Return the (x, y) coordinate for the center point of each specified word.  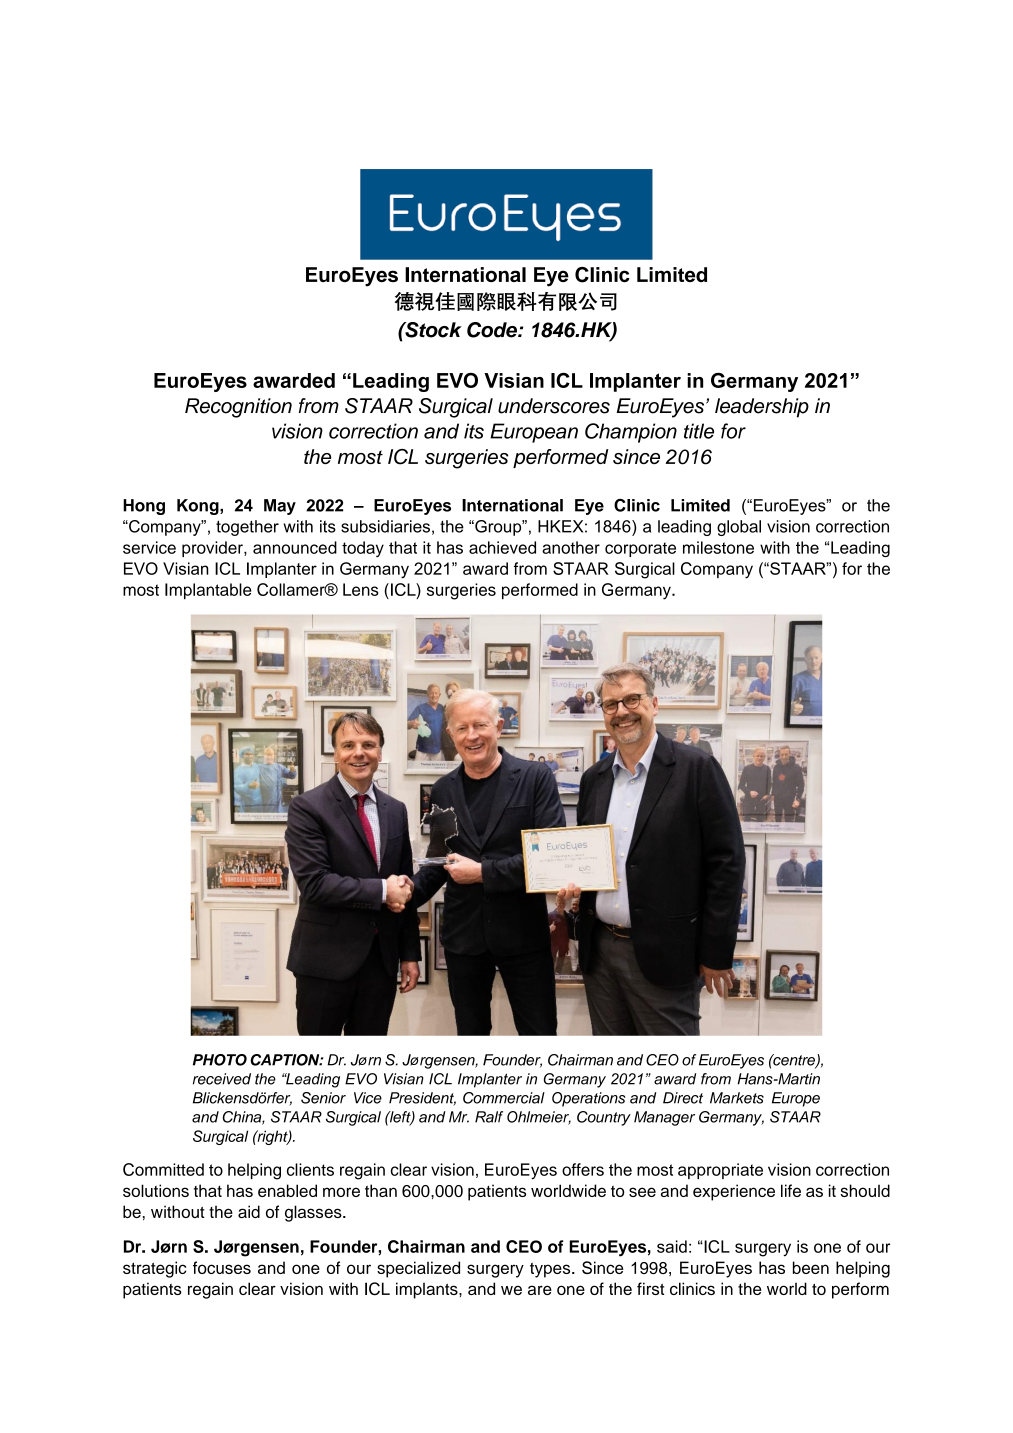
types (551, 1270)
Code (493, 330)
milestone (718, 547)
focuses (222, 1267)
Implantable (208, 591)
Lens (361, 589)
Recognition (238, 408)
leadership (762, 408)
